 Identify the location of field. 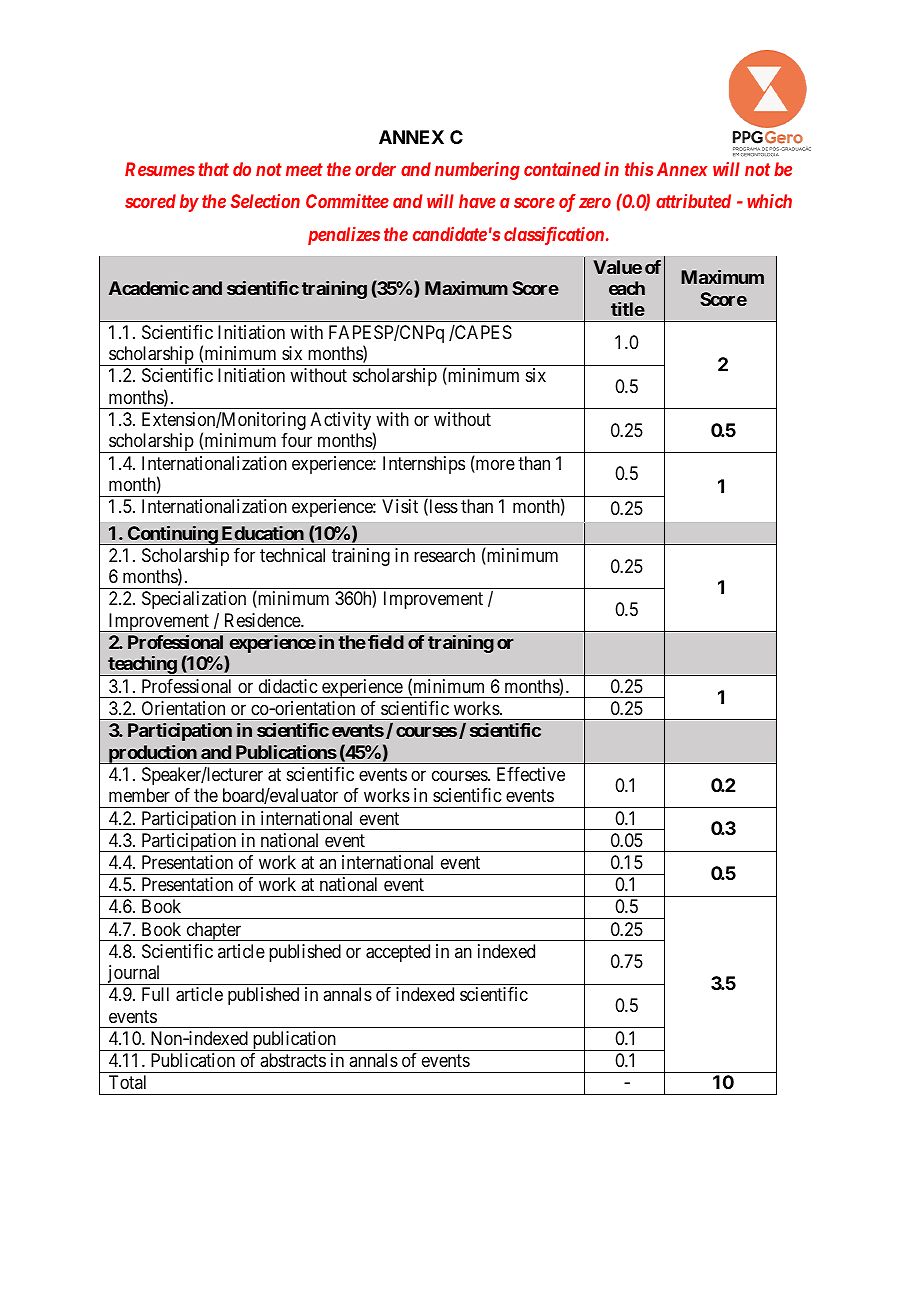
(386, 642).
